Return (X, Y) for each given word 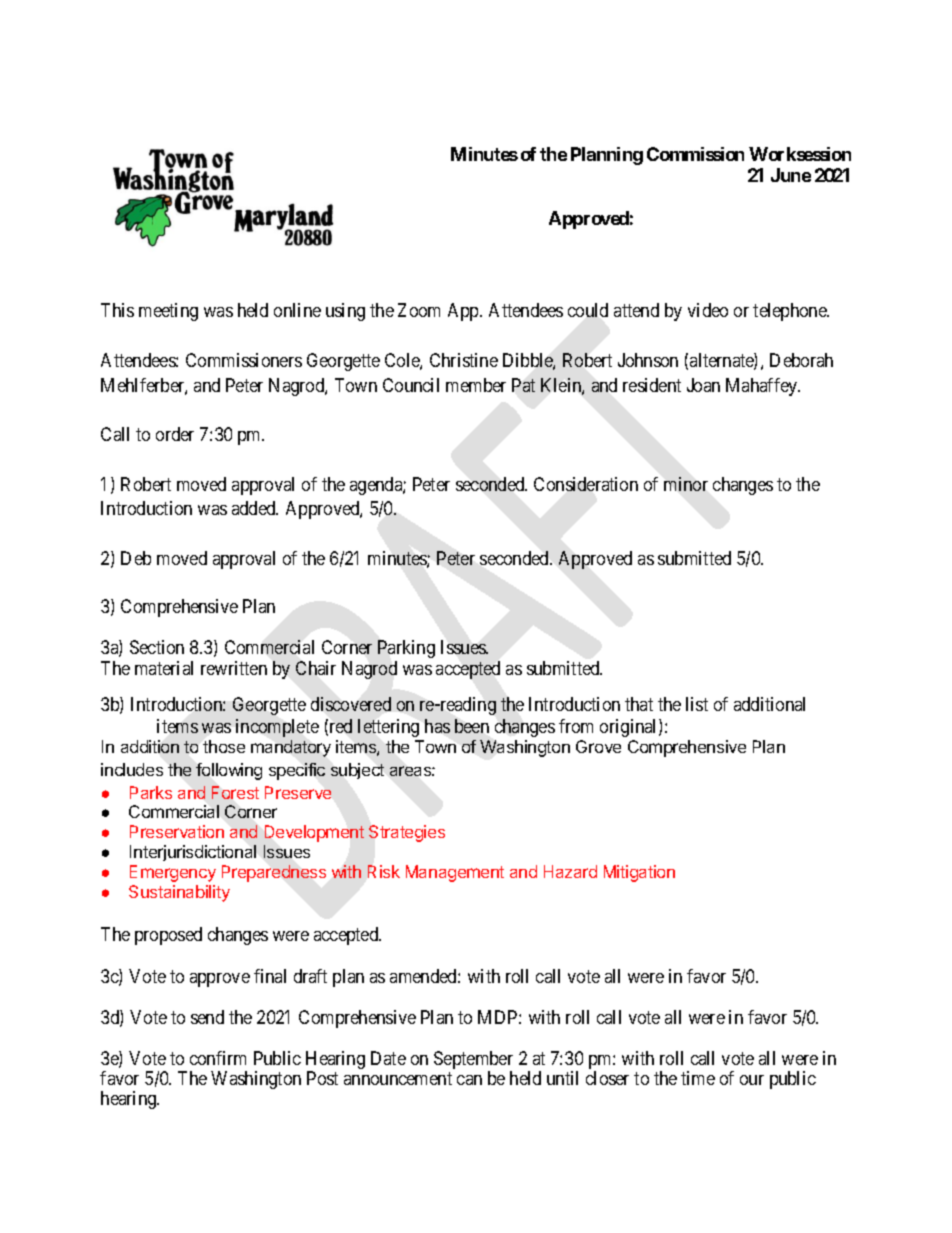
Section (157, 647)
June (791, 175)
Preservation (177, 831)
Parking (406, 649)
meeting (168, 312)
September (473, 1061)
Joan (703, 385)
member (476, 385)
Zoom (419, 310)
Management (455, 873)
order (175, 434)
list (697, 704)
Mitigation (639, 873)
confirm (218, 1058)
